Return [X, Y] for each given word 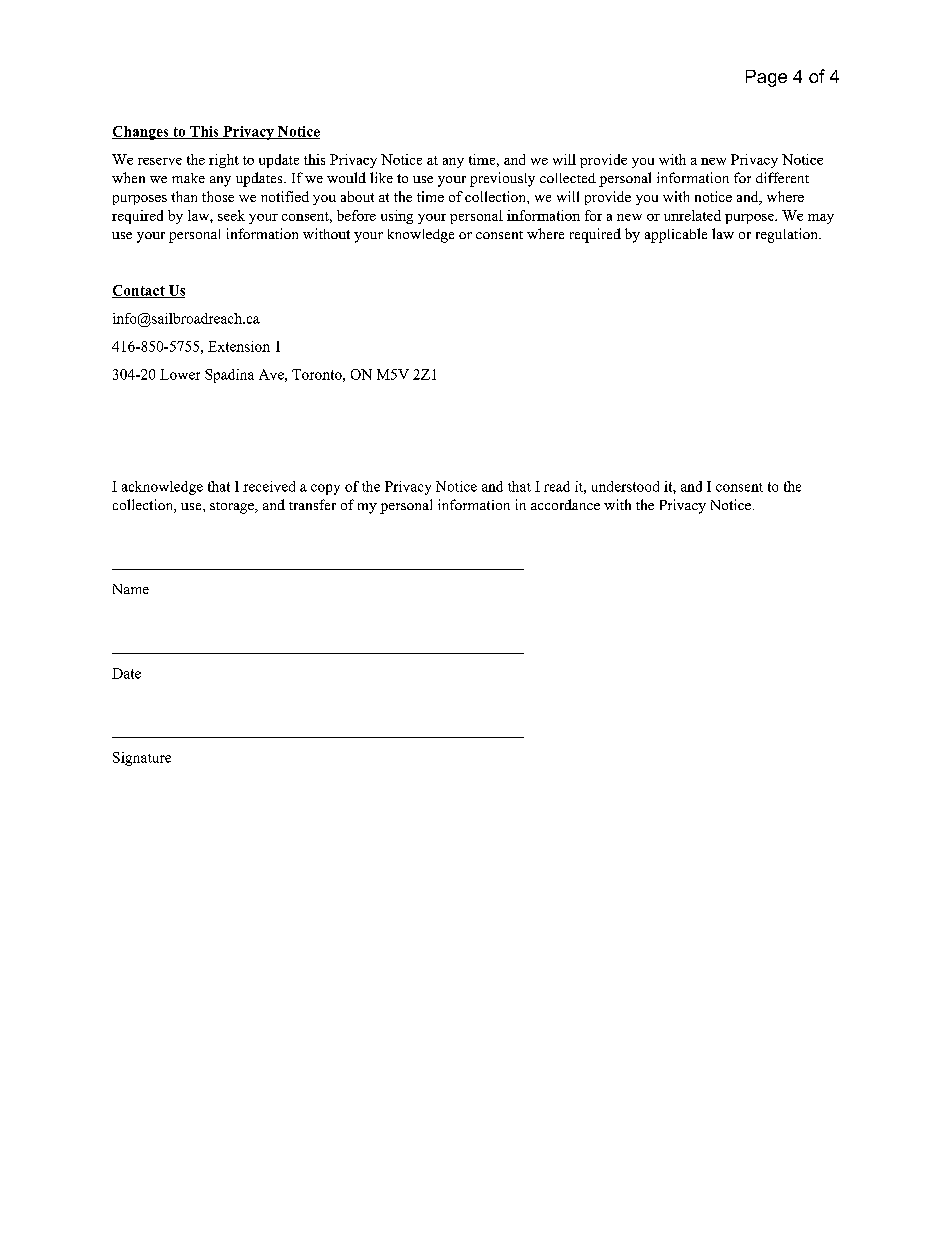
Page [766, 78]
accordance [565, 504]
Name [131, 589]
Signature [142, 759]
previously [502, 179]
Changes [141, 133]
